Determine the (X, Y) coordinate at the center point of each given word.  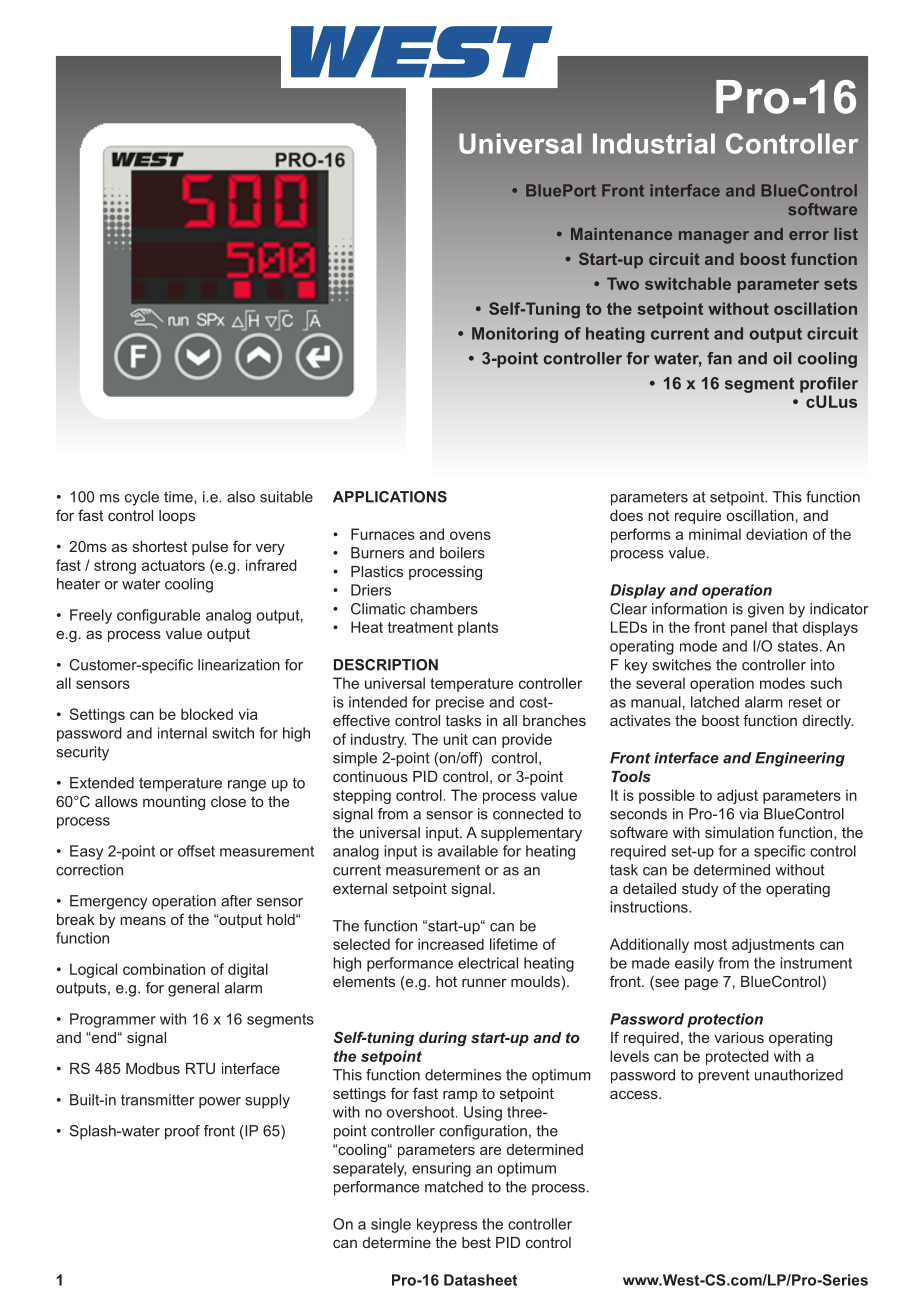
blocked (207, 714)
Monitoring (515, 335)
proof (182, 1132)
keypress (447, 1225)
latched (715, 702)
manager (714, 237)
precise (460, 703)
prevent (724, 1076)
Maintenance (621, 234)
